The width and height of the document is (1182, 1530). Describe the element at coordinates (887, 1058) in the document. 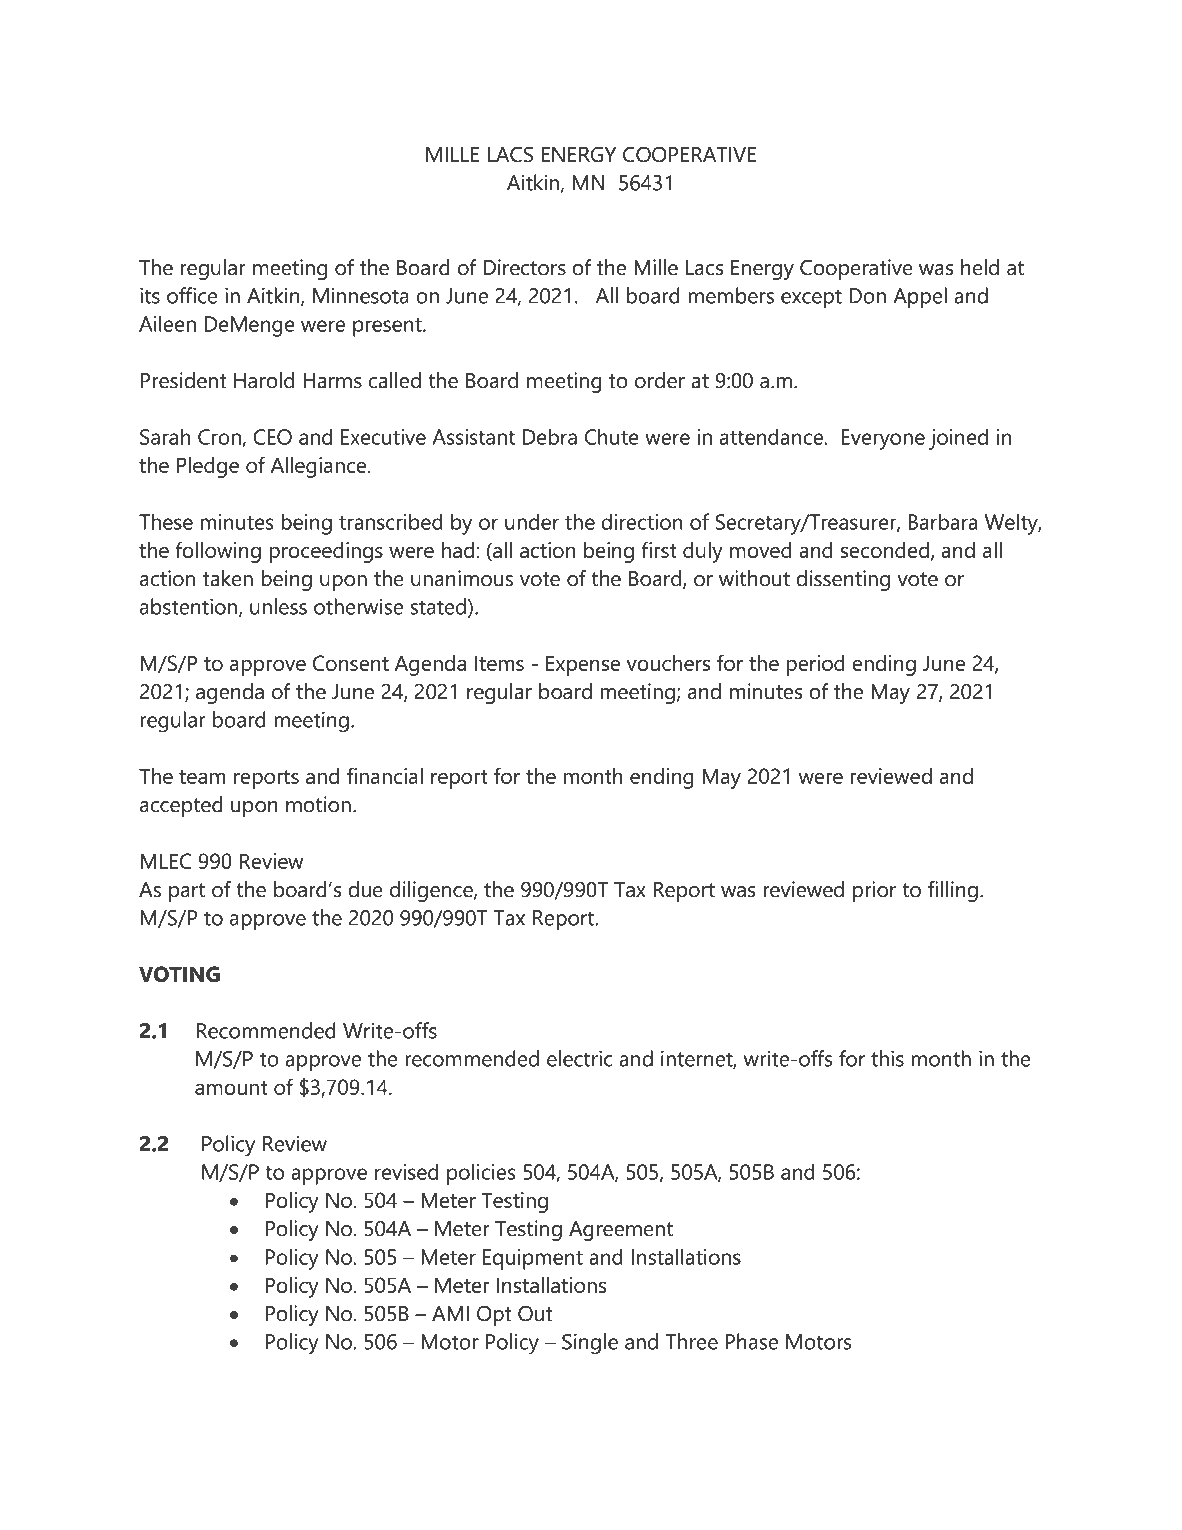

I see `this` at that location.
